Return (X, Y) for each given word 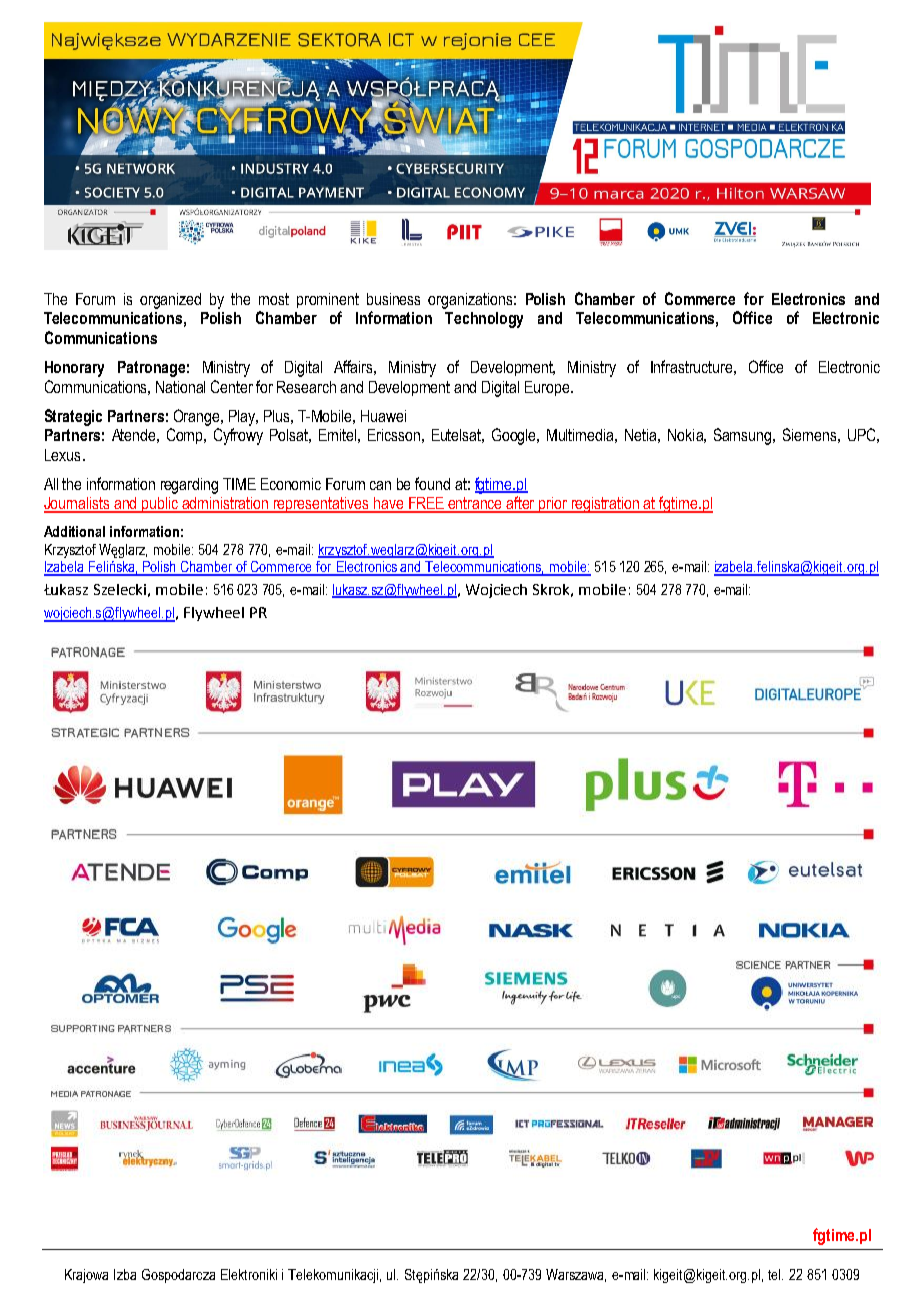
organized (170, 301)
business (393, 299)
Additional (74, 531)
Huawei (383, 416)
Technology (484, 320)
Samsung (744, 436)
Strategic (73, 417)
